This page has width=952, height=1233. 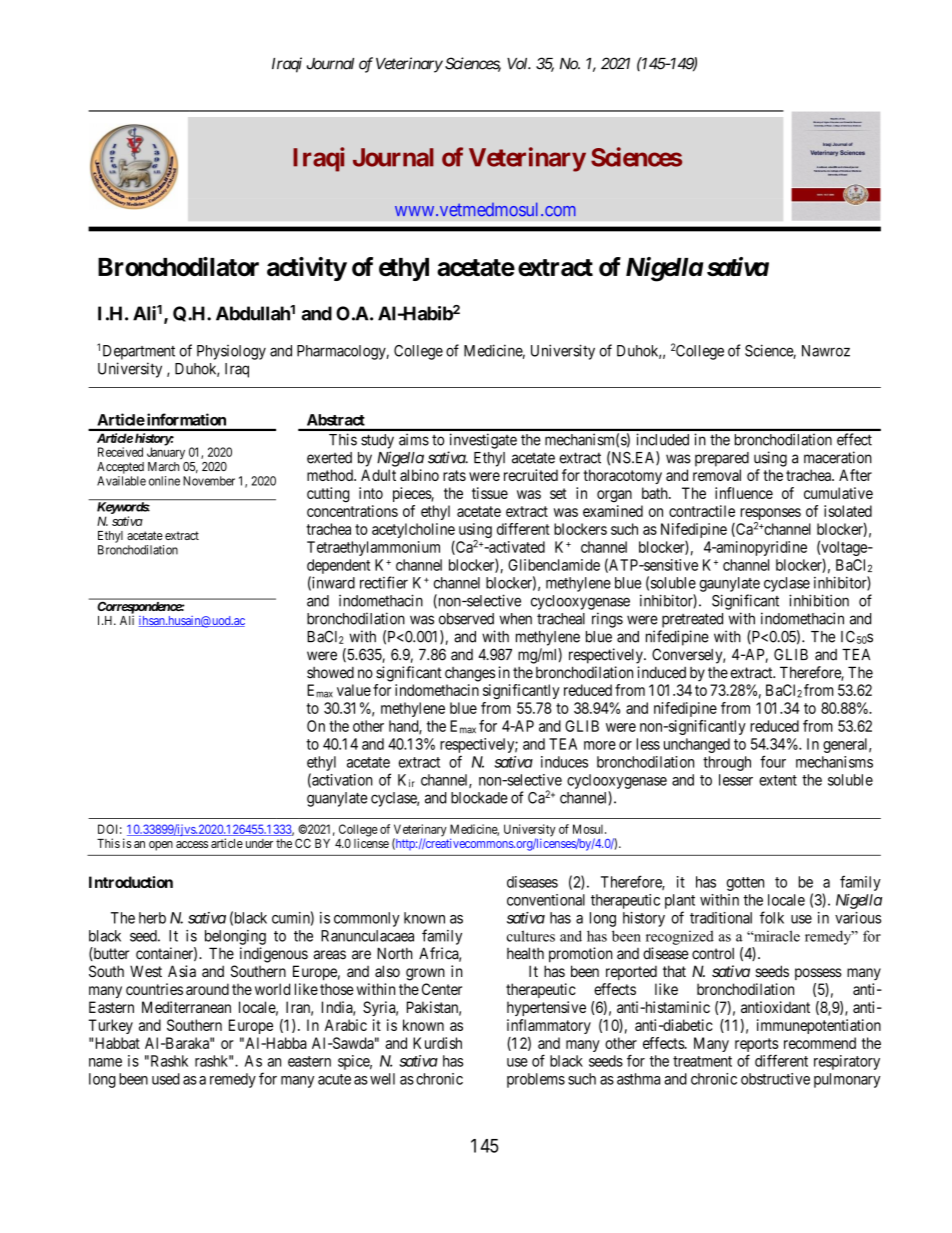 I want to click on influence, so click(x=744, y=493).
